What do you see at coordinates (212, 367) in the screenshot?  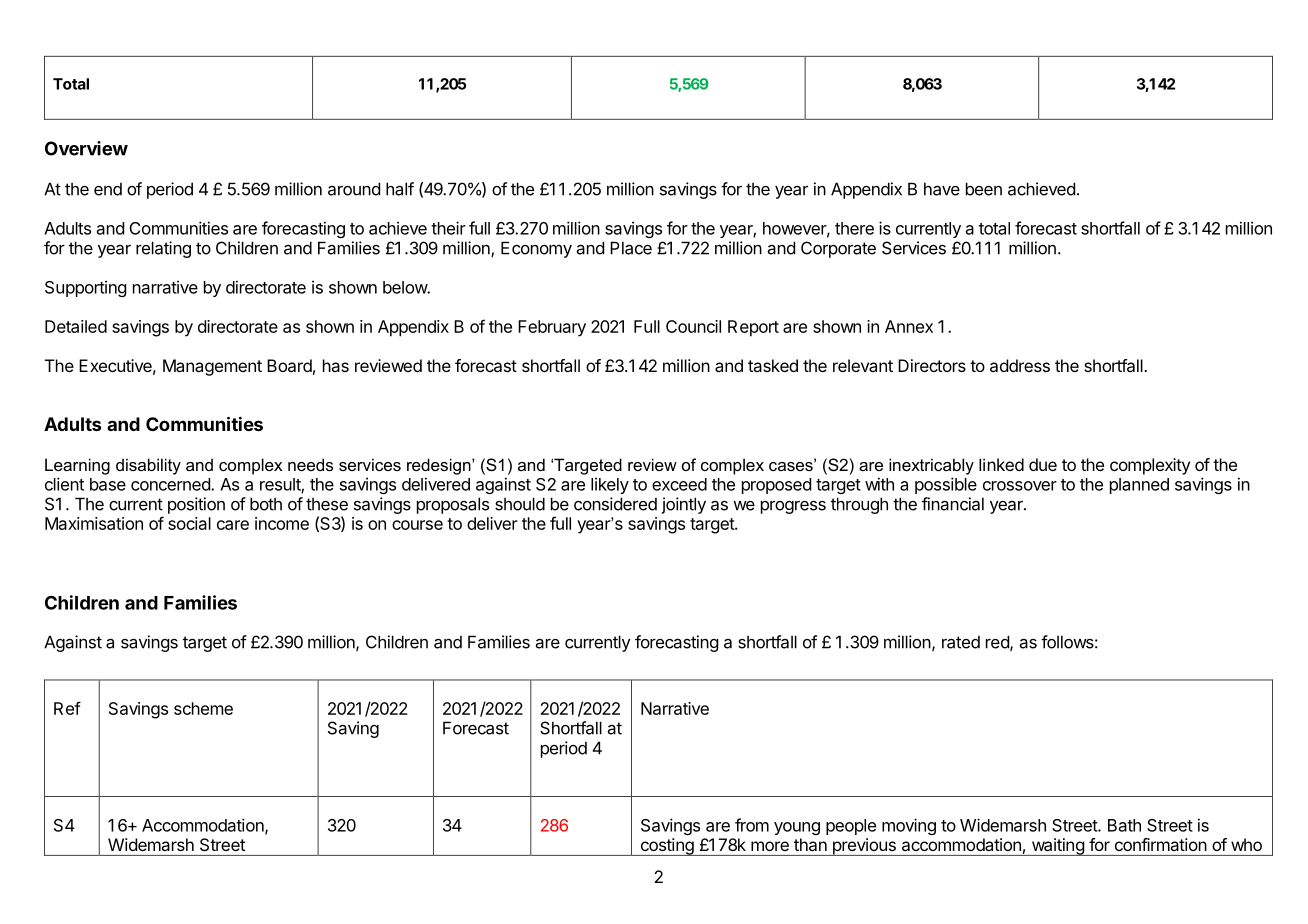 I see `Management` at bounding box center [212, 367].
